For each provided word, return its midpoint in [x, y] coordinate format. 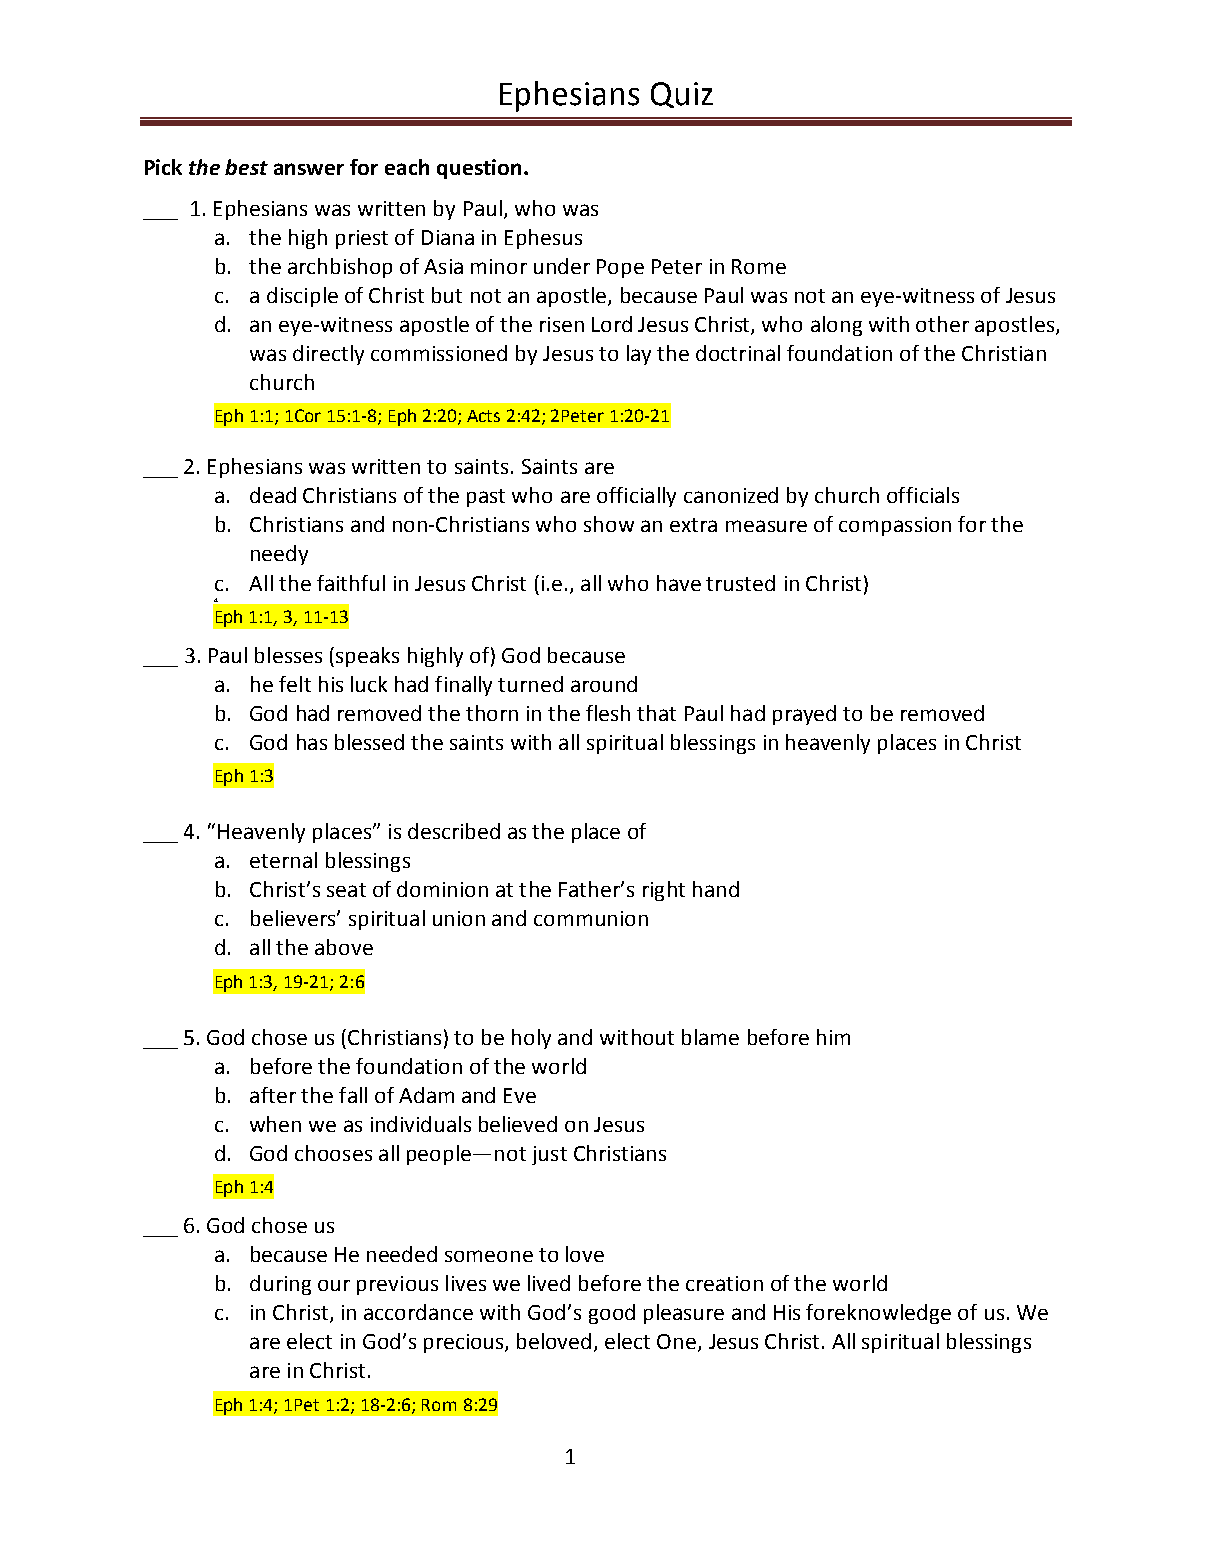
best [246, 167]
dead [273, 495]
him [833, 1037]
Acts [483, 416]
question [479, 169]
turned [530, 684]
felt [295, 684]
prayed [804, 715]
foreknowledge [878, 1314]
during [280, 1285]
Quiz [682, 95]
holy [531, 1039]
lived [549, 1283]
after [273, 1095]
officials [923, 495]
